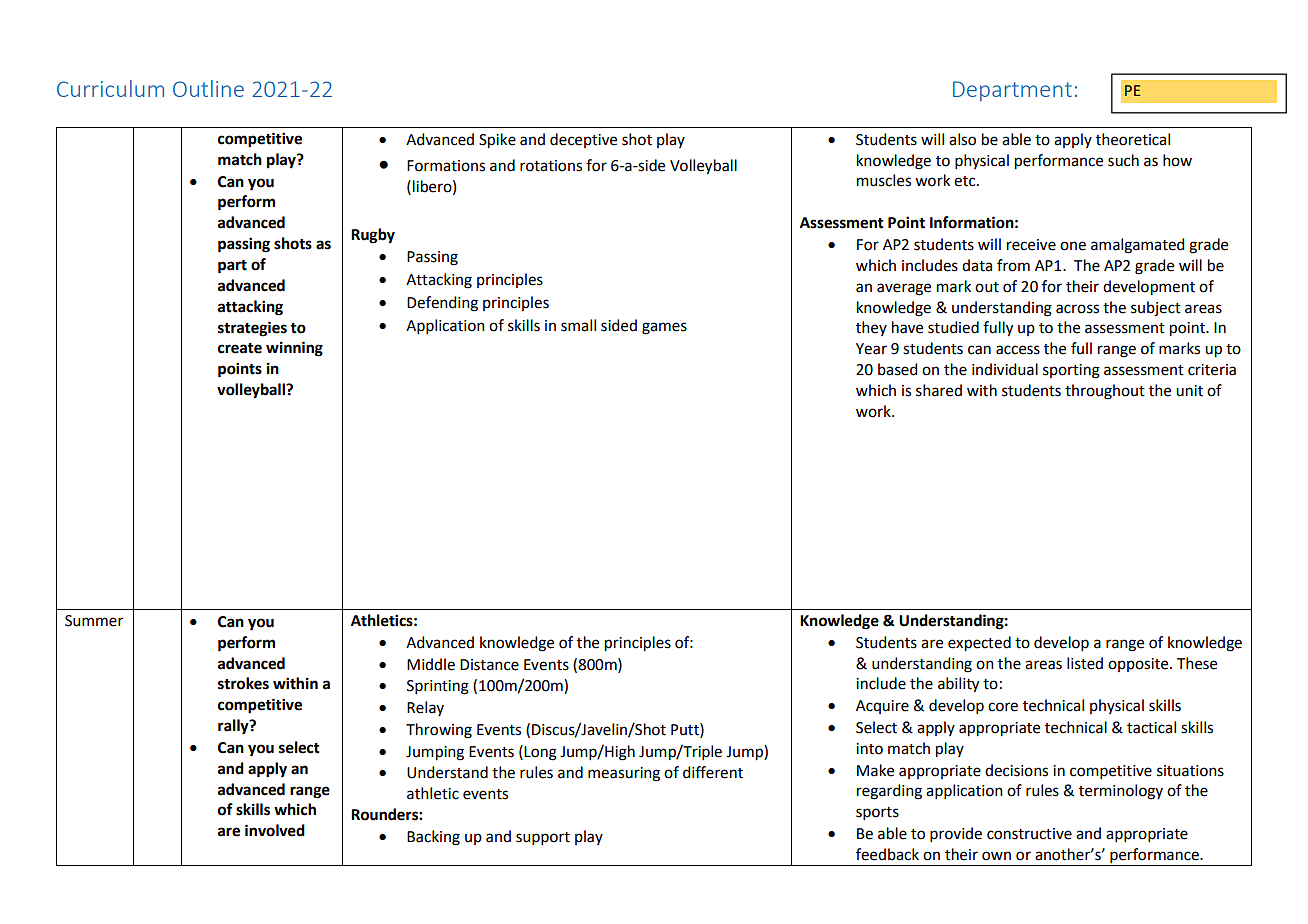 The height and width of the screenshot is (924, 1308). What do you see at coordinates (664, 328) in the screenshot?
I see `games` at bounding box center [664, 328].
